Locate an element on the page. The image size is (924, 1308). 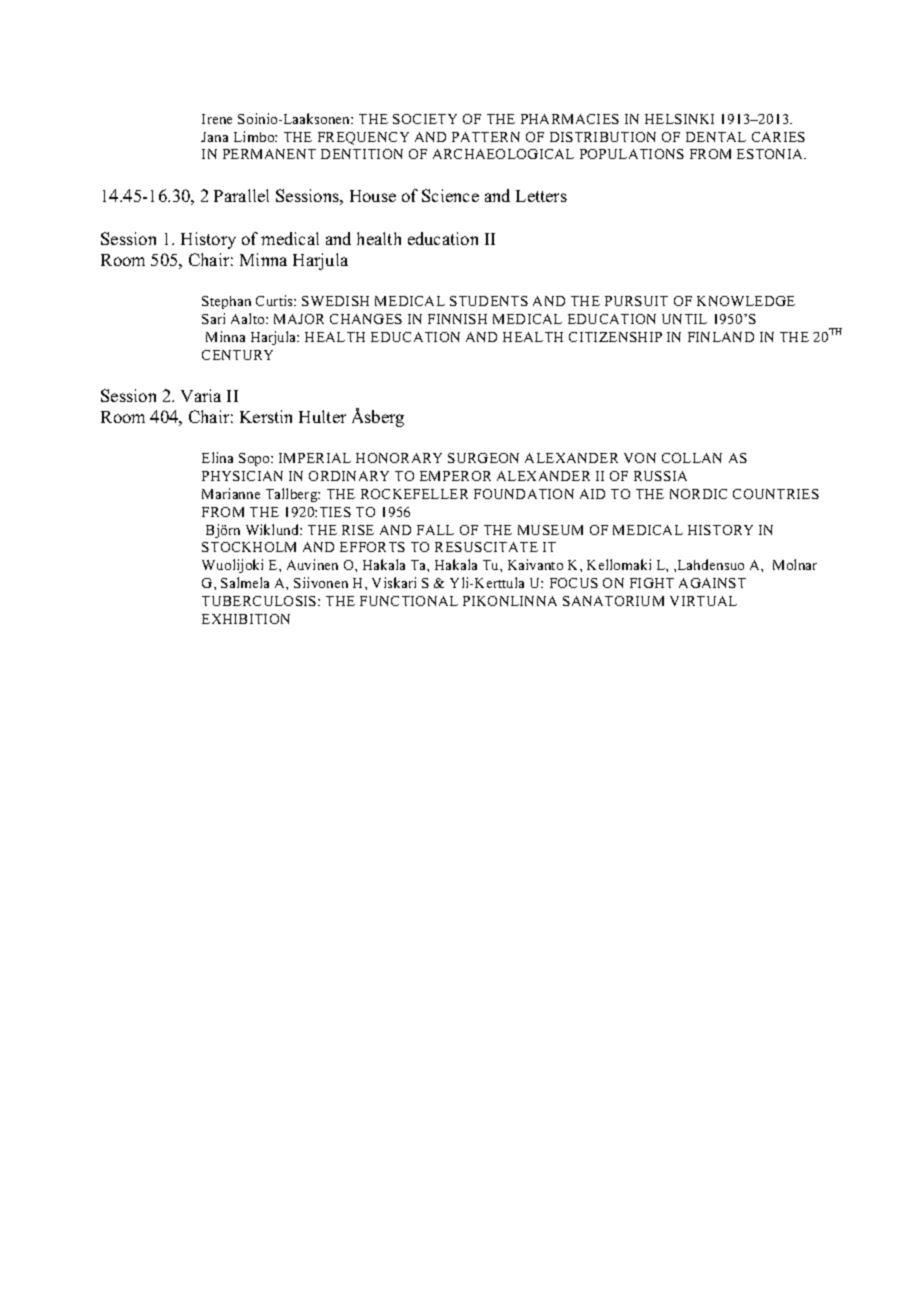
PHYSICIAN is located at coordinates (242, 476).
